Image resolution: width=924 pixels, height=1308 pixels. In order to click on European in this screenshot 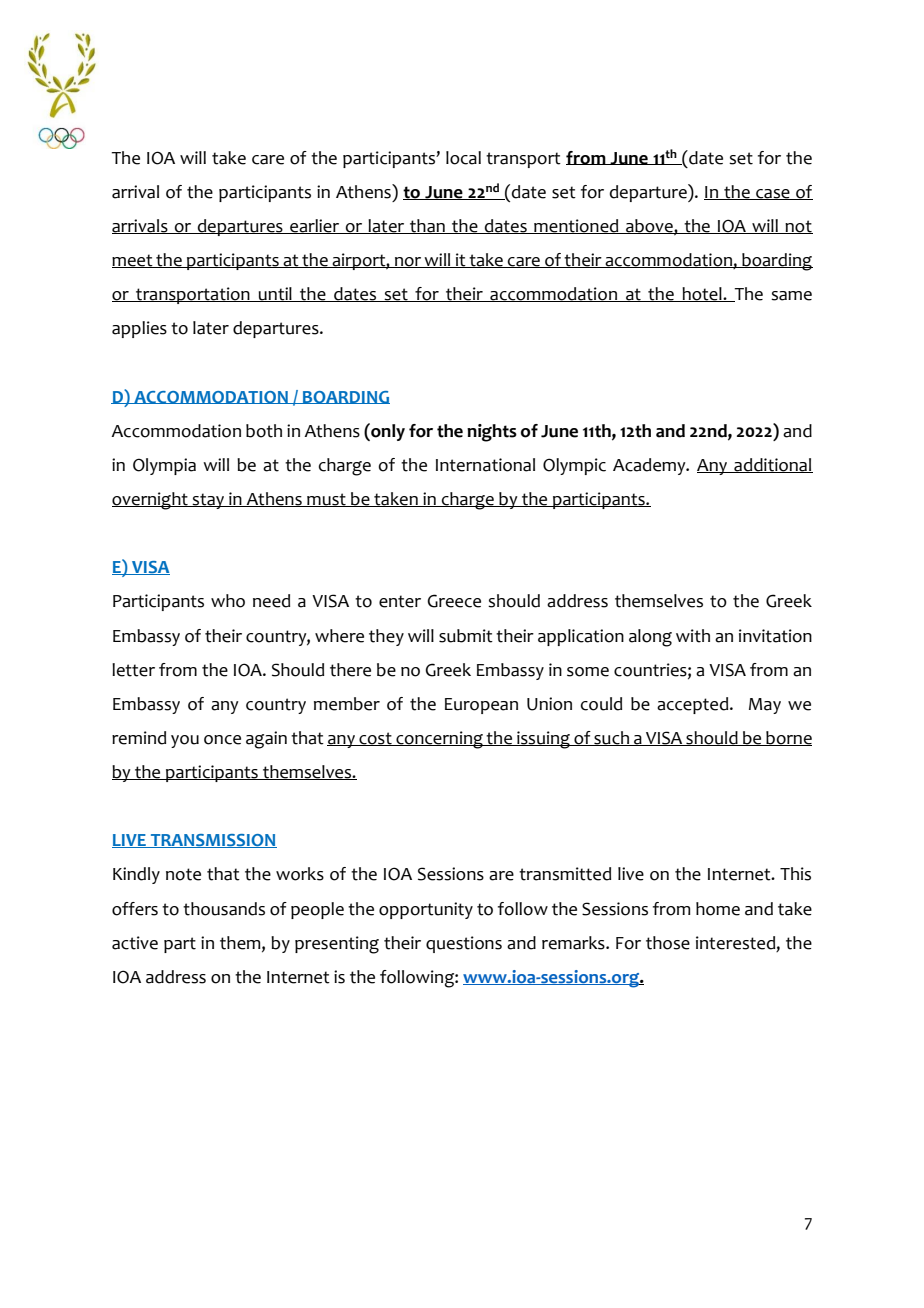, I will do `click(481, 706)`.
